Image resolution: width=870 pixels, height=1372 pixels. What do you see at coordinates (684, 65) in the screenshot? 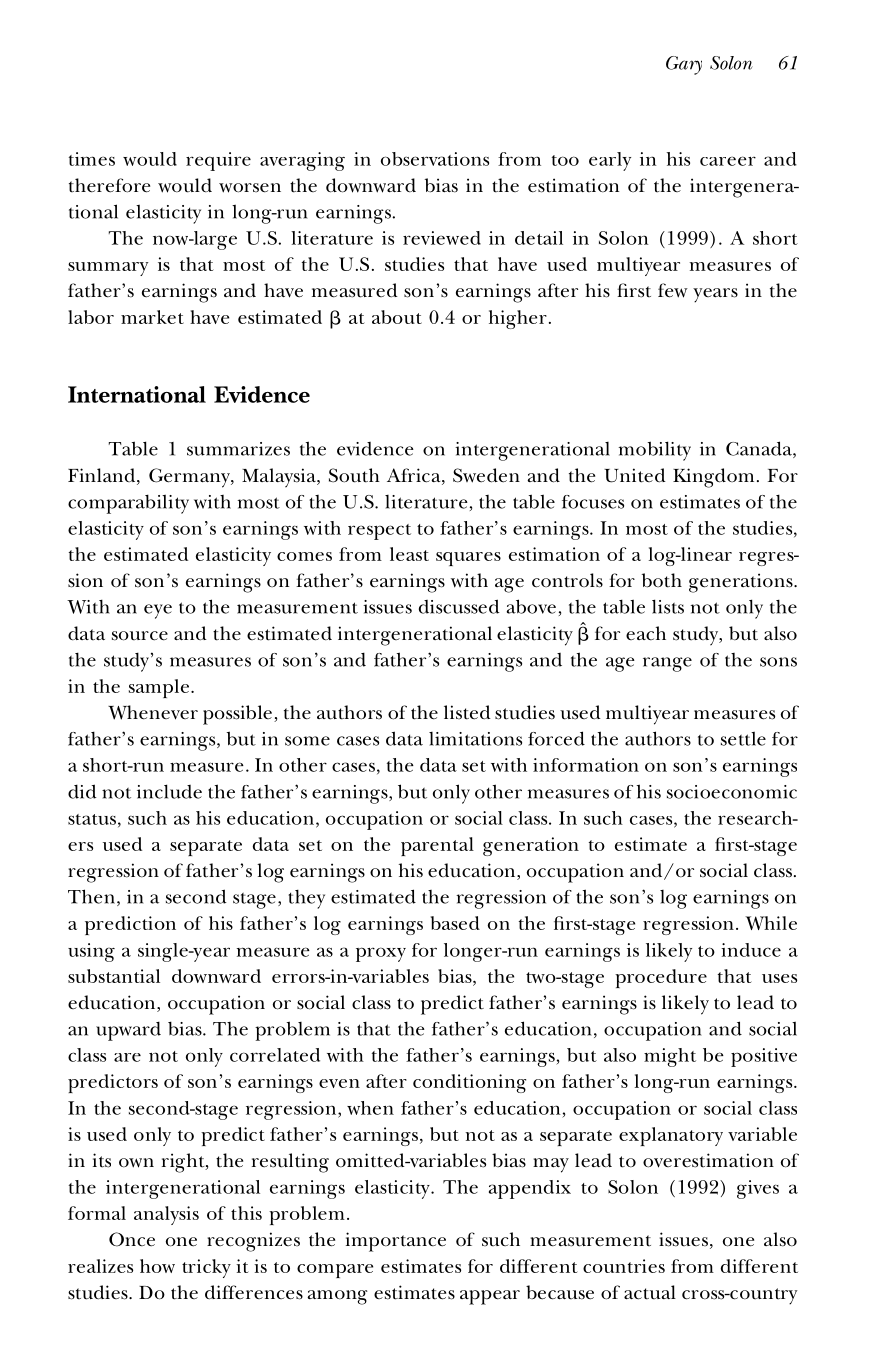
I see `Gary` at bounding box center [684, 65].
